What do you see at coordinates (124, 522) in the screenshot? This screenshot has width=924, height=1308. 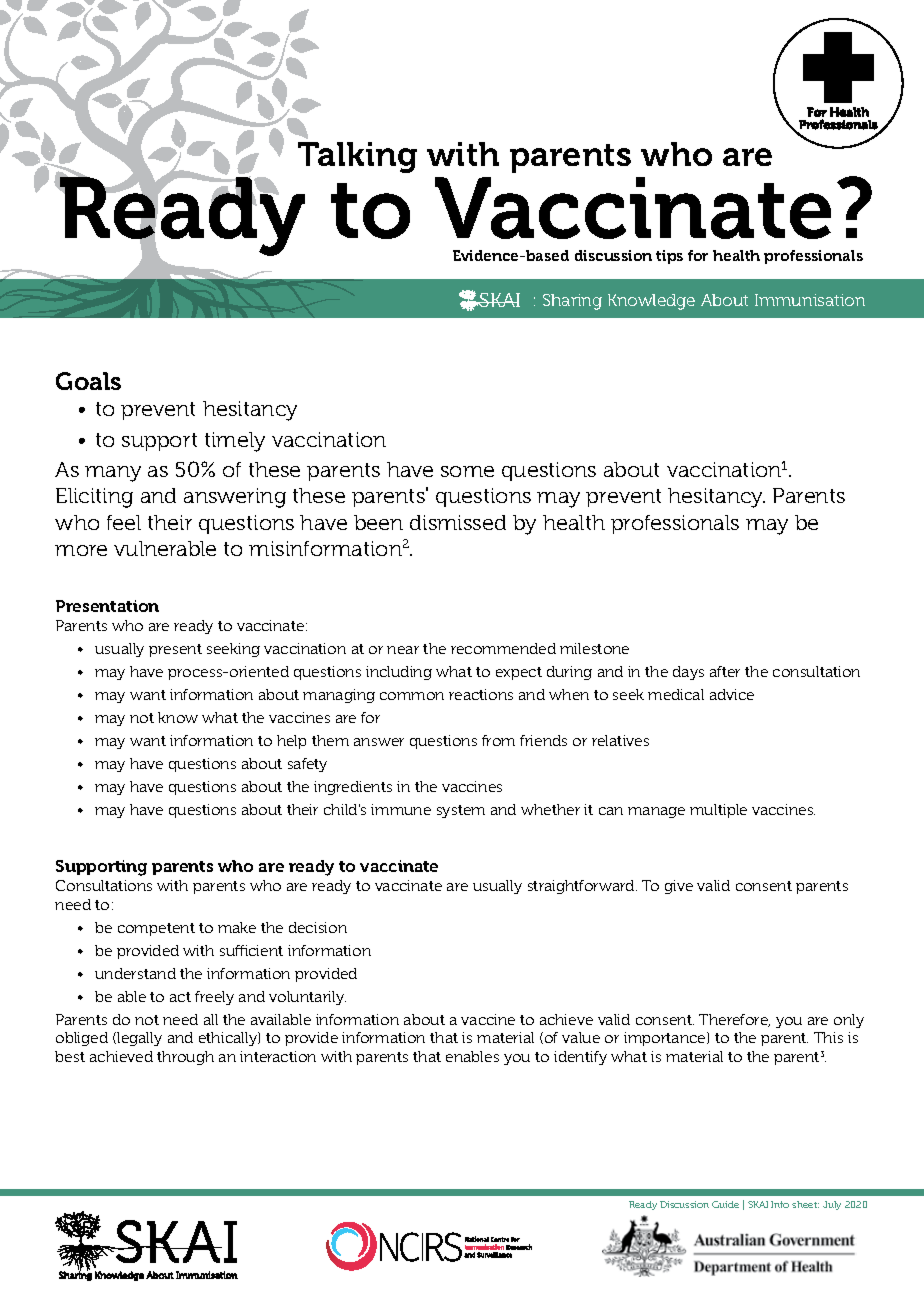 I see `feel` at bounding box center [124, 522].
